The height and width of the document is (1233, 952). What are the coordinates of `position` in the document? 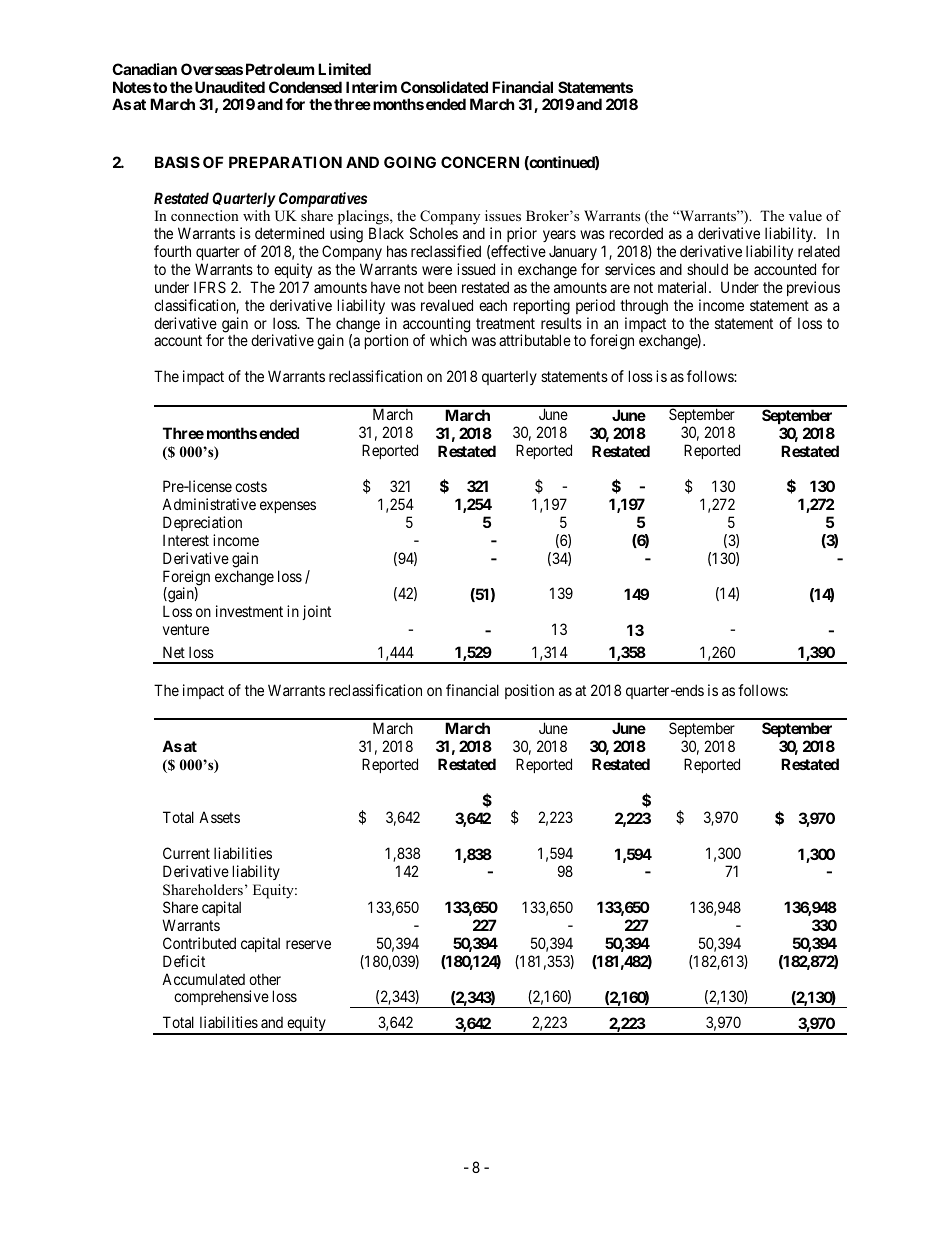 It's located at (529, 691).
